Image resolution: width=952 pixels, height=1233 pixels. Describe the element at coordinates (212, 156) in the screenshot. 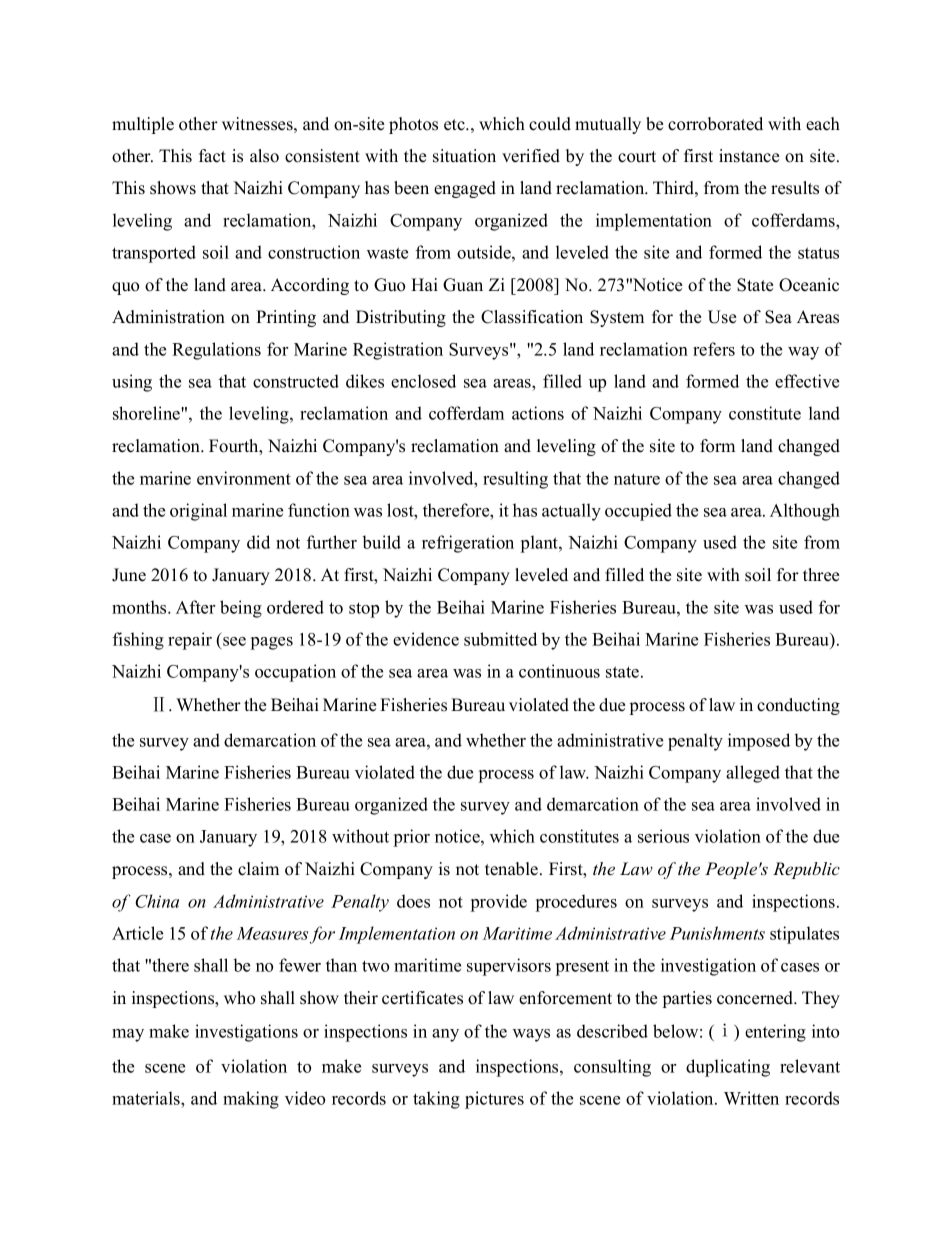

I see `fact` at that location.
